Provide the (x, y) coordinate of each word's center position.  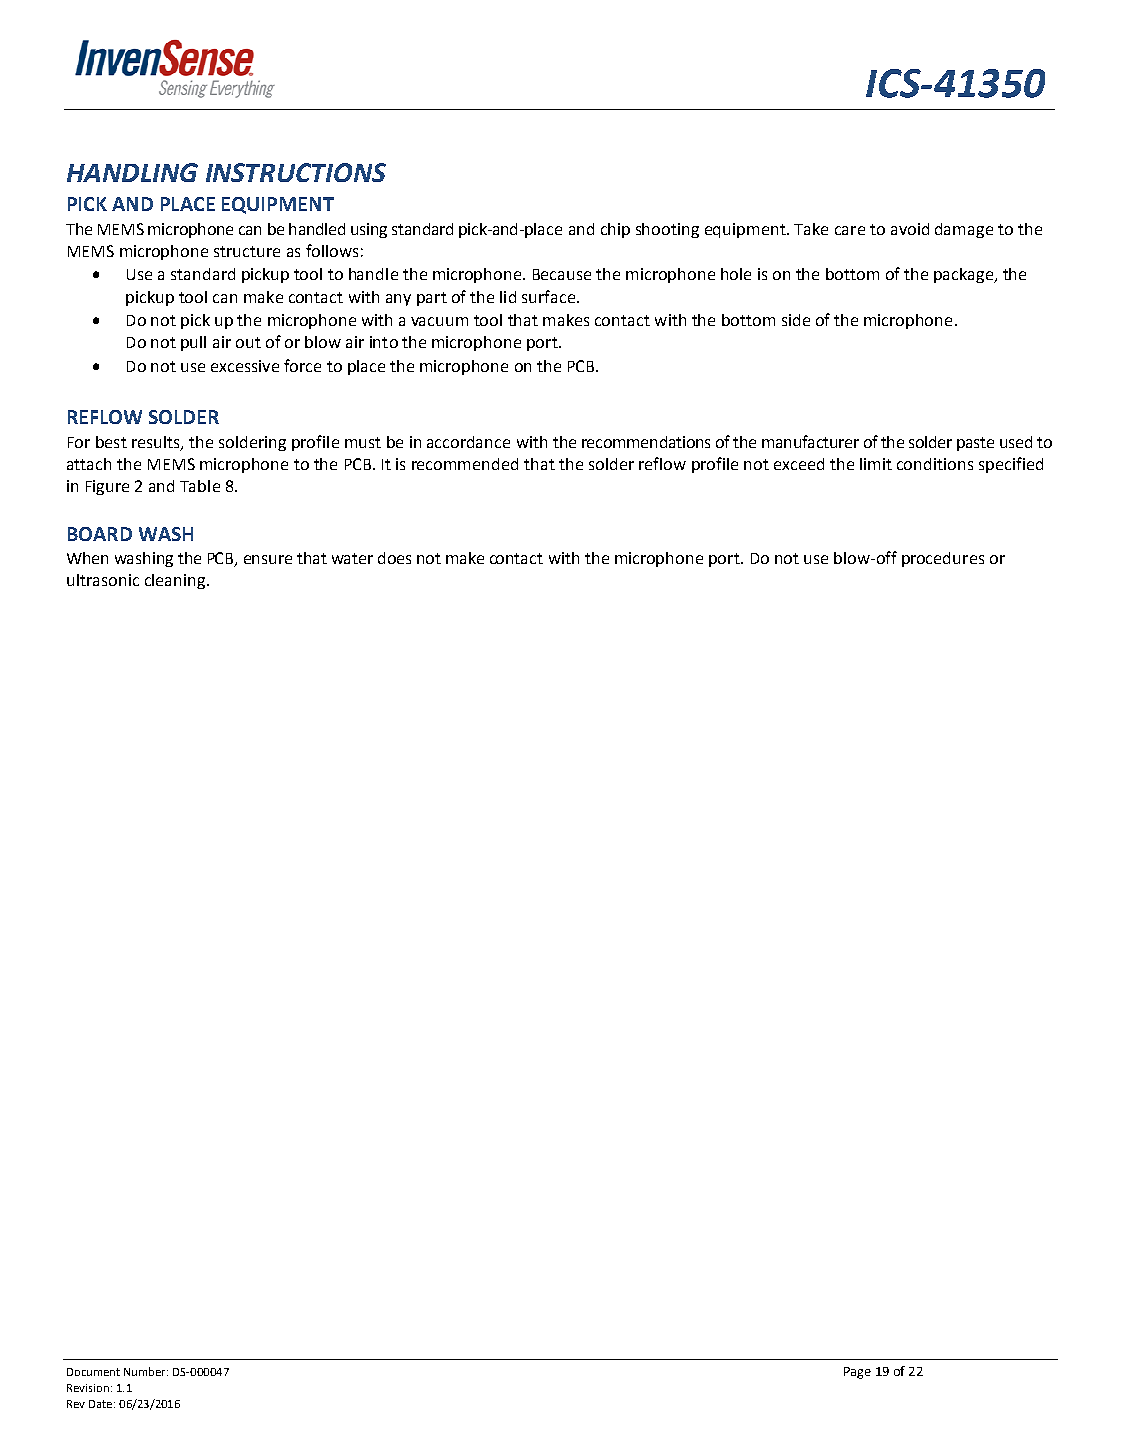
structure (247, 251)
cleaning (176, 581)
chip (615, 230)
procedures (943, 559)
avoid (910, 229)
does (394, 558)
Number (146, 1371)
